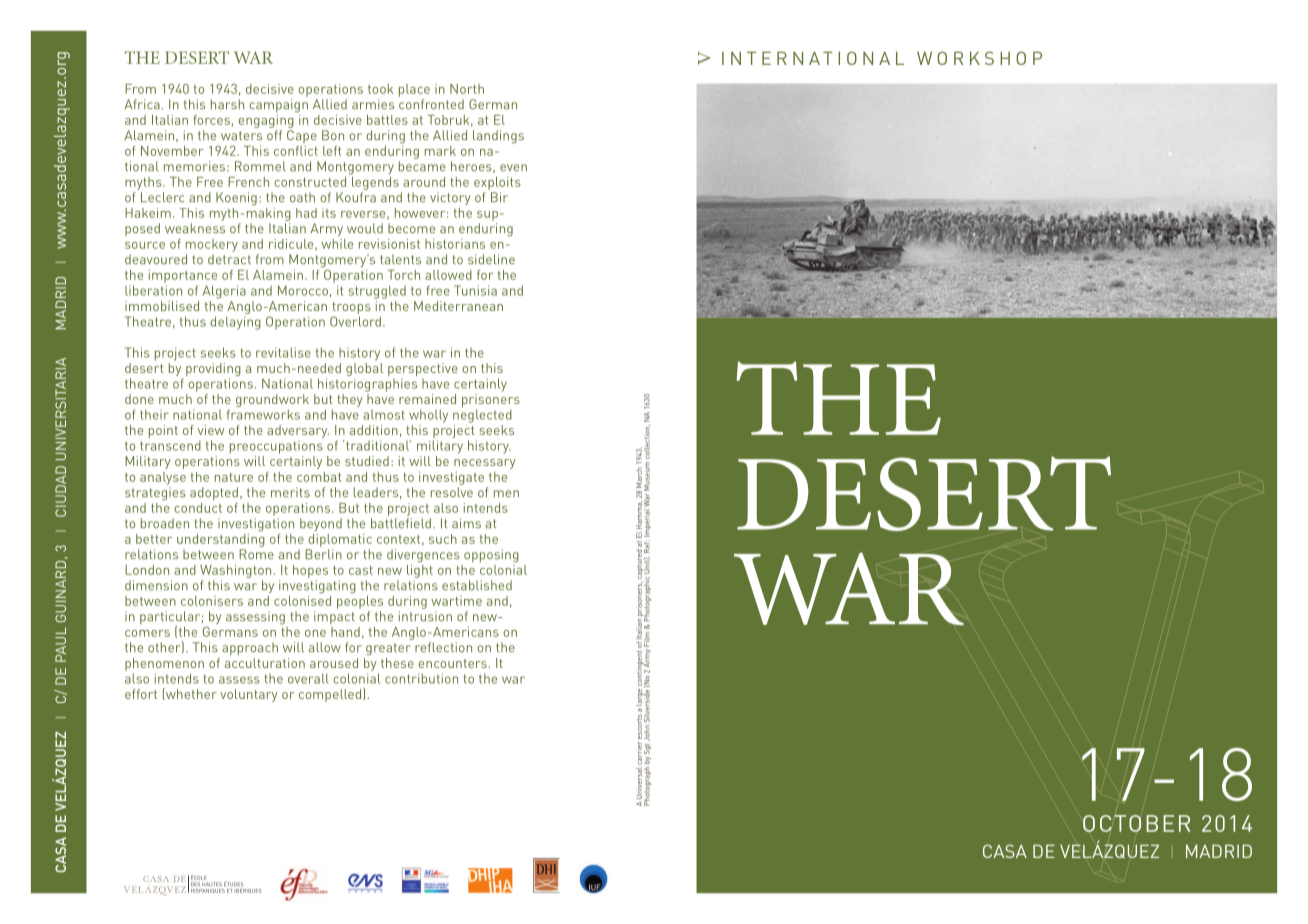 This document has height=924, width=1308. Describe the element at coordinates (249, 695) in the document. I see `voluntary` at that location.
